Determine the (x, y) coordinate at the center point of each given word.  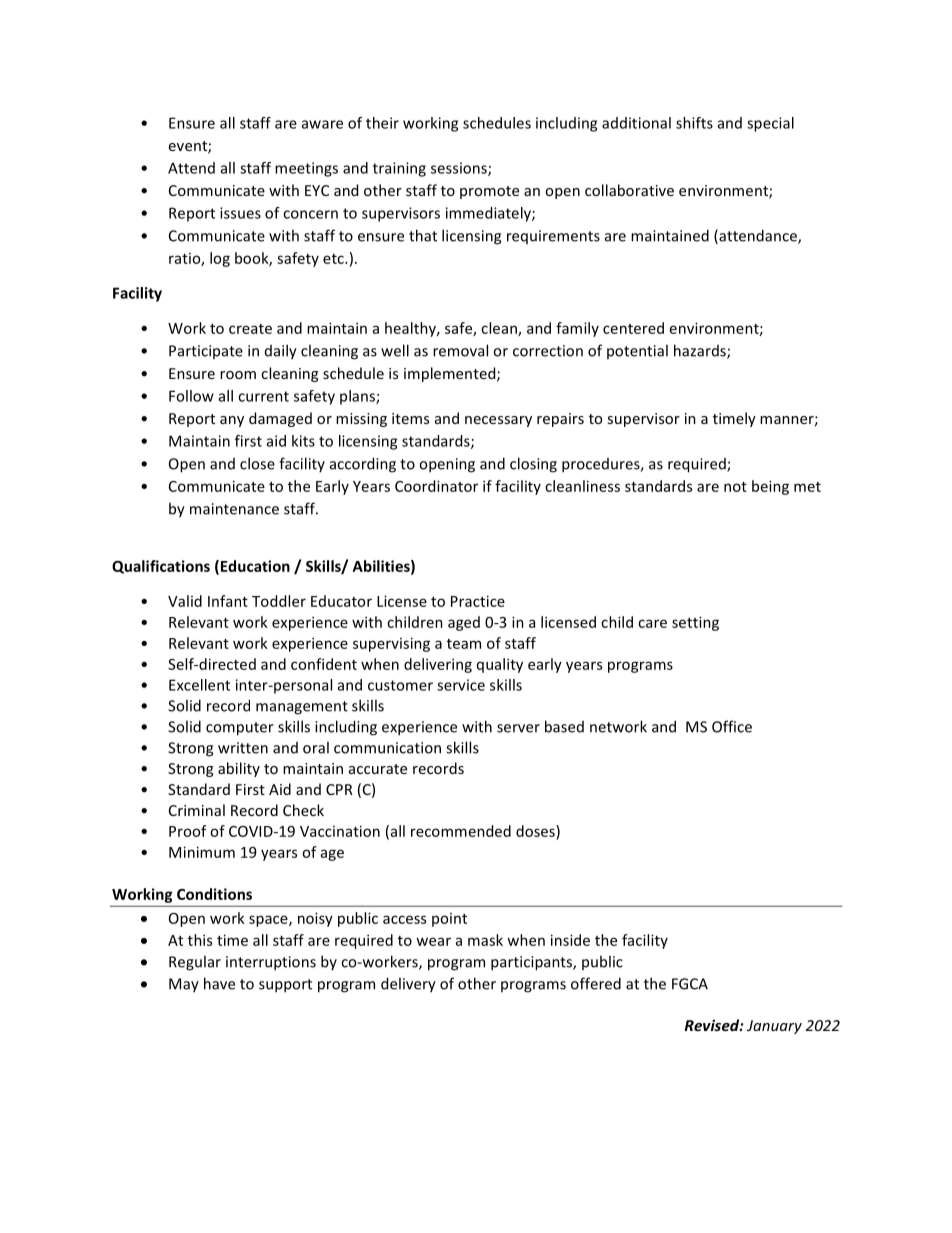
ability (239, 769)
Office (732, 726)
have (219, 983)
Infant (228, 601)
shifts (694, 123)
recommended (461, 831)
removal (460, 350)
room (238, 375)
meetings (306, 169)
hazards (701, 351)
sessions (460, 169)
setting (695, 623)
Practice (478, 601)
